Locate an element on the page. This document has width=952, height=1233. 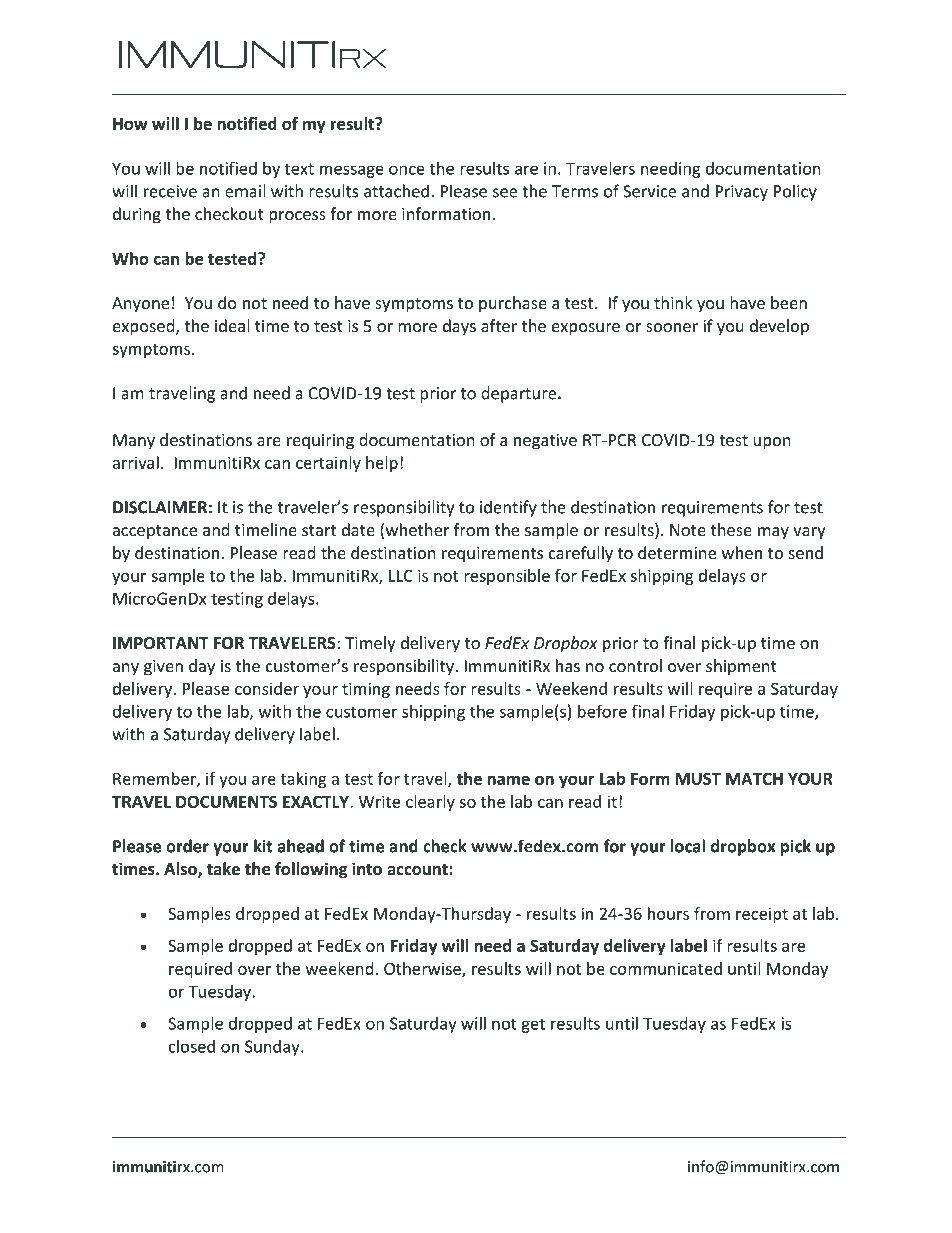
days is located at coordinates (459, 327).
